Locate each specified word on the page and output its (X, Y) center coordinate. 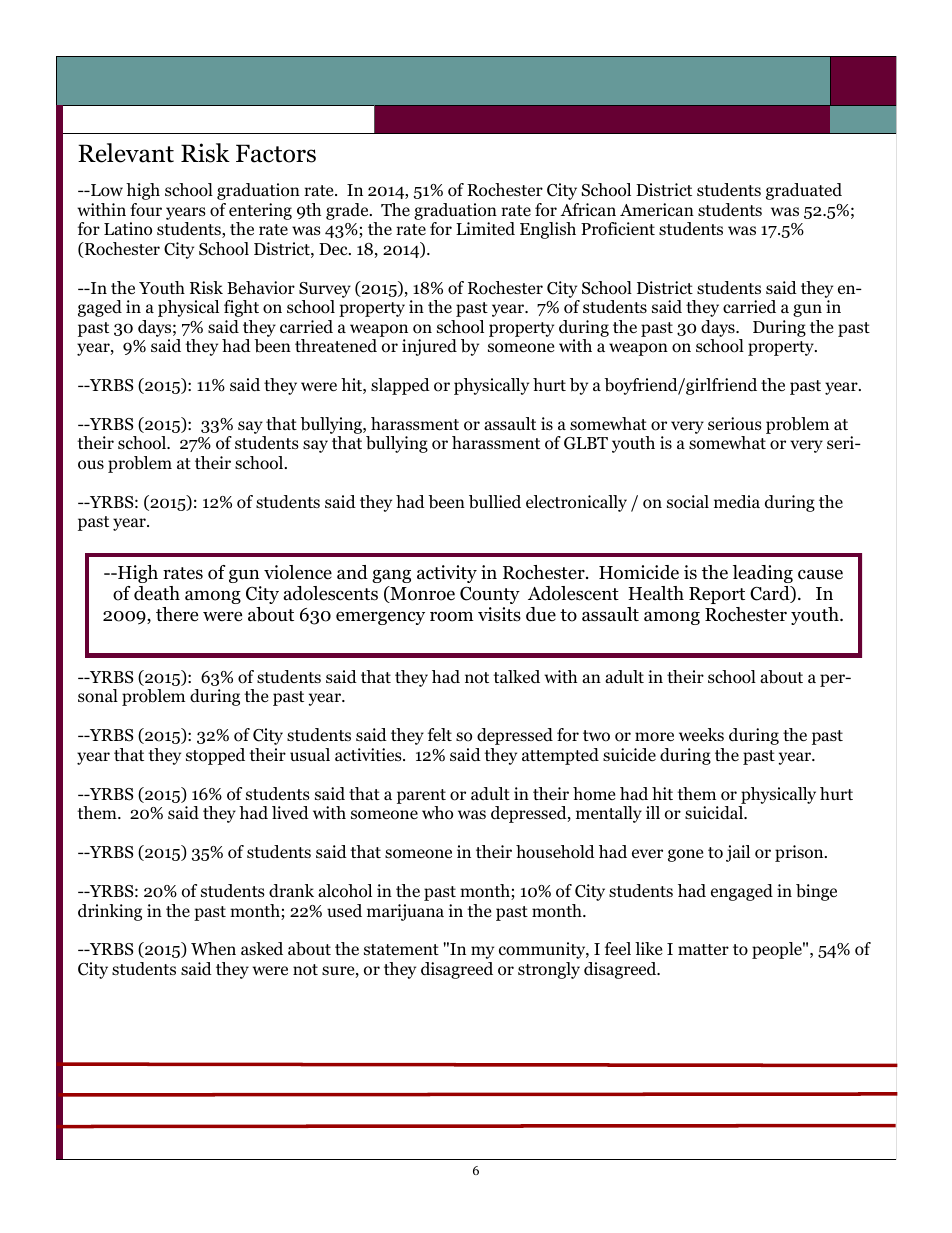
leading (763, 574)
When (213, 949)
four (146, 210)
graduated (804, 191)
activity (447, 574)
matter (703, 949)
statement (401, 950)
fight (241, 308)
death (157, 593)
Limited (485, 229)
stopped (215, 756)
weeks (701, 734)
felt (440, 735)
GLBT (586, 443)
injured (429, 347)
